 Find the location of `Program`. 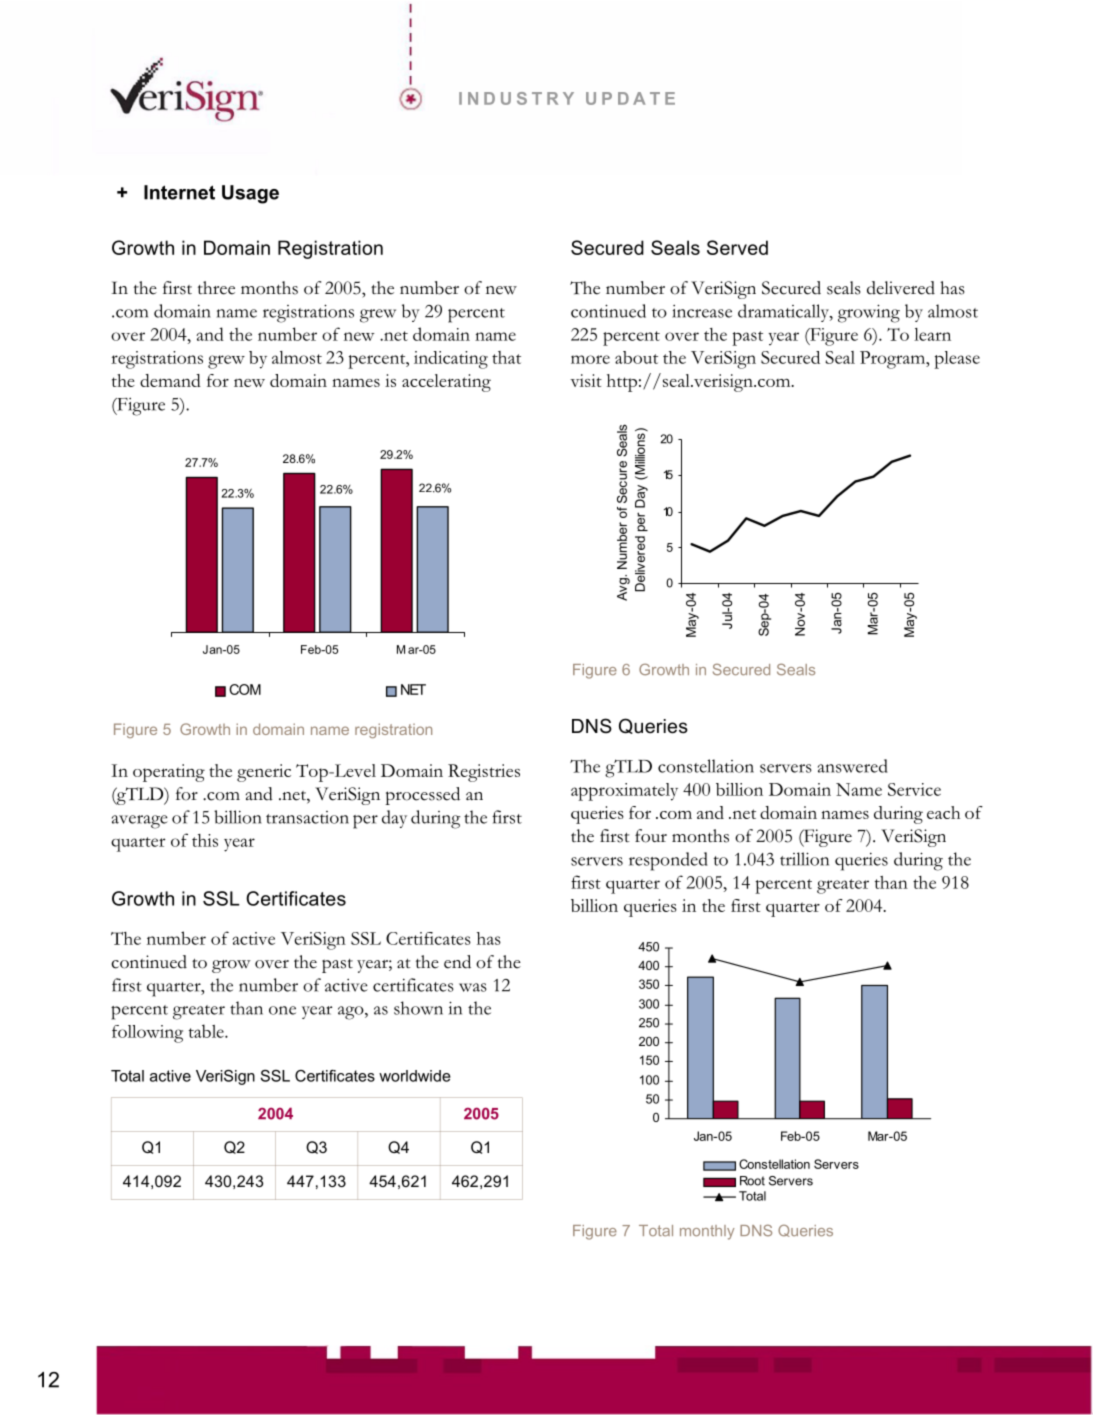

Program is located at coordinates (894, 360).
